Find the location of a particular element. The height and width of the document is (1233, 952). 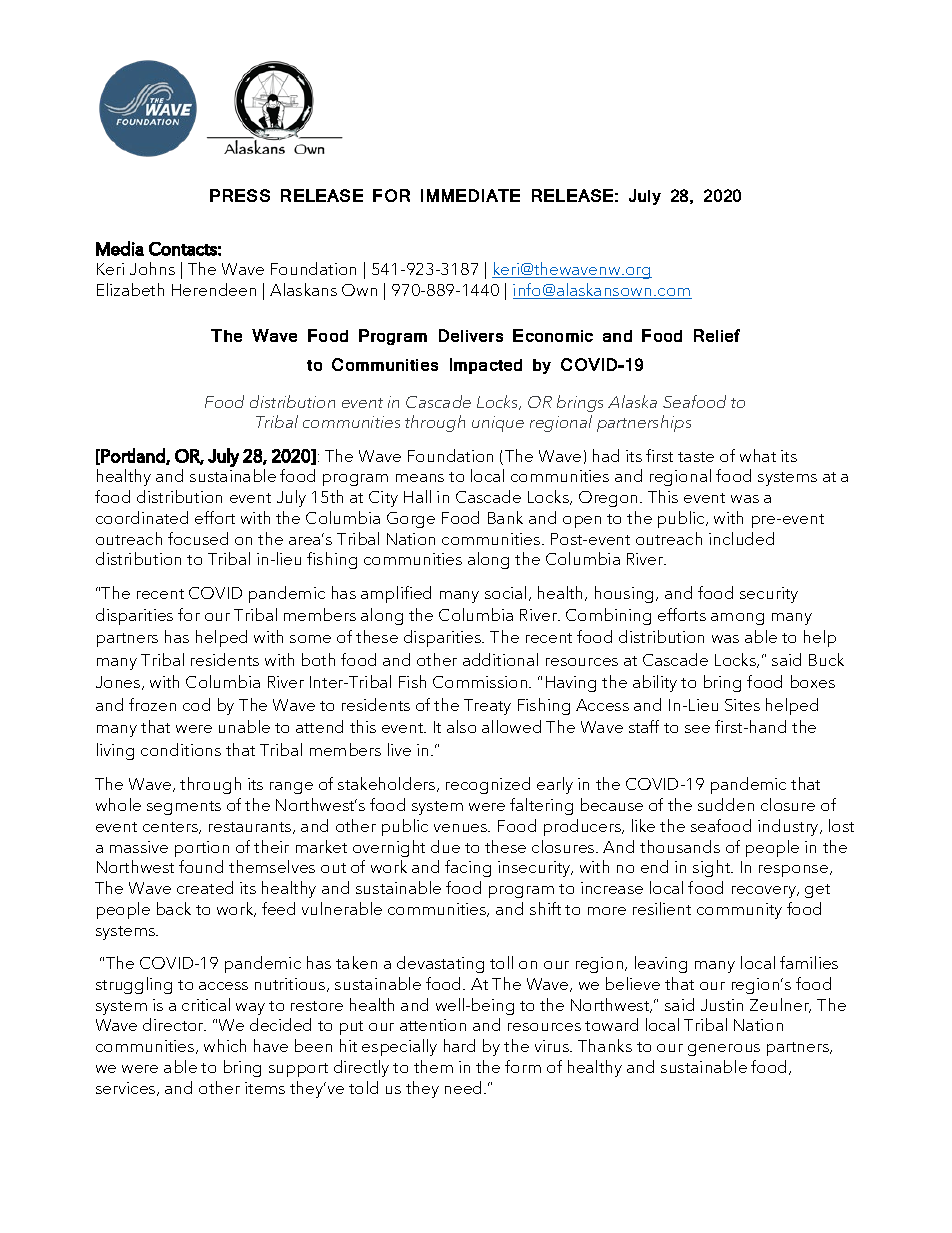

Bank is located at coordinates (505, 517).
